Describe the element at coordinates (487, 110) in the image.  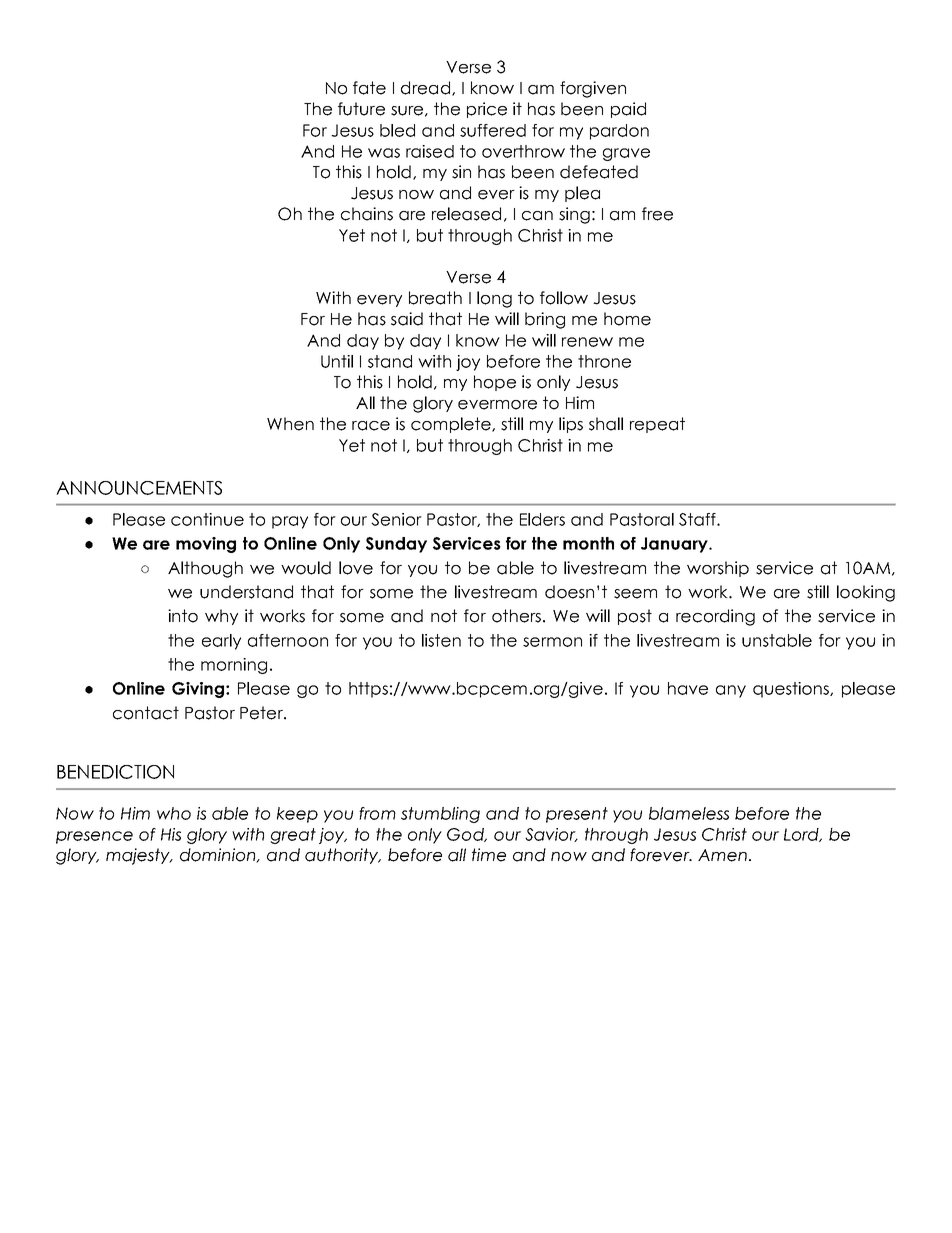
I see `price` at that location.
